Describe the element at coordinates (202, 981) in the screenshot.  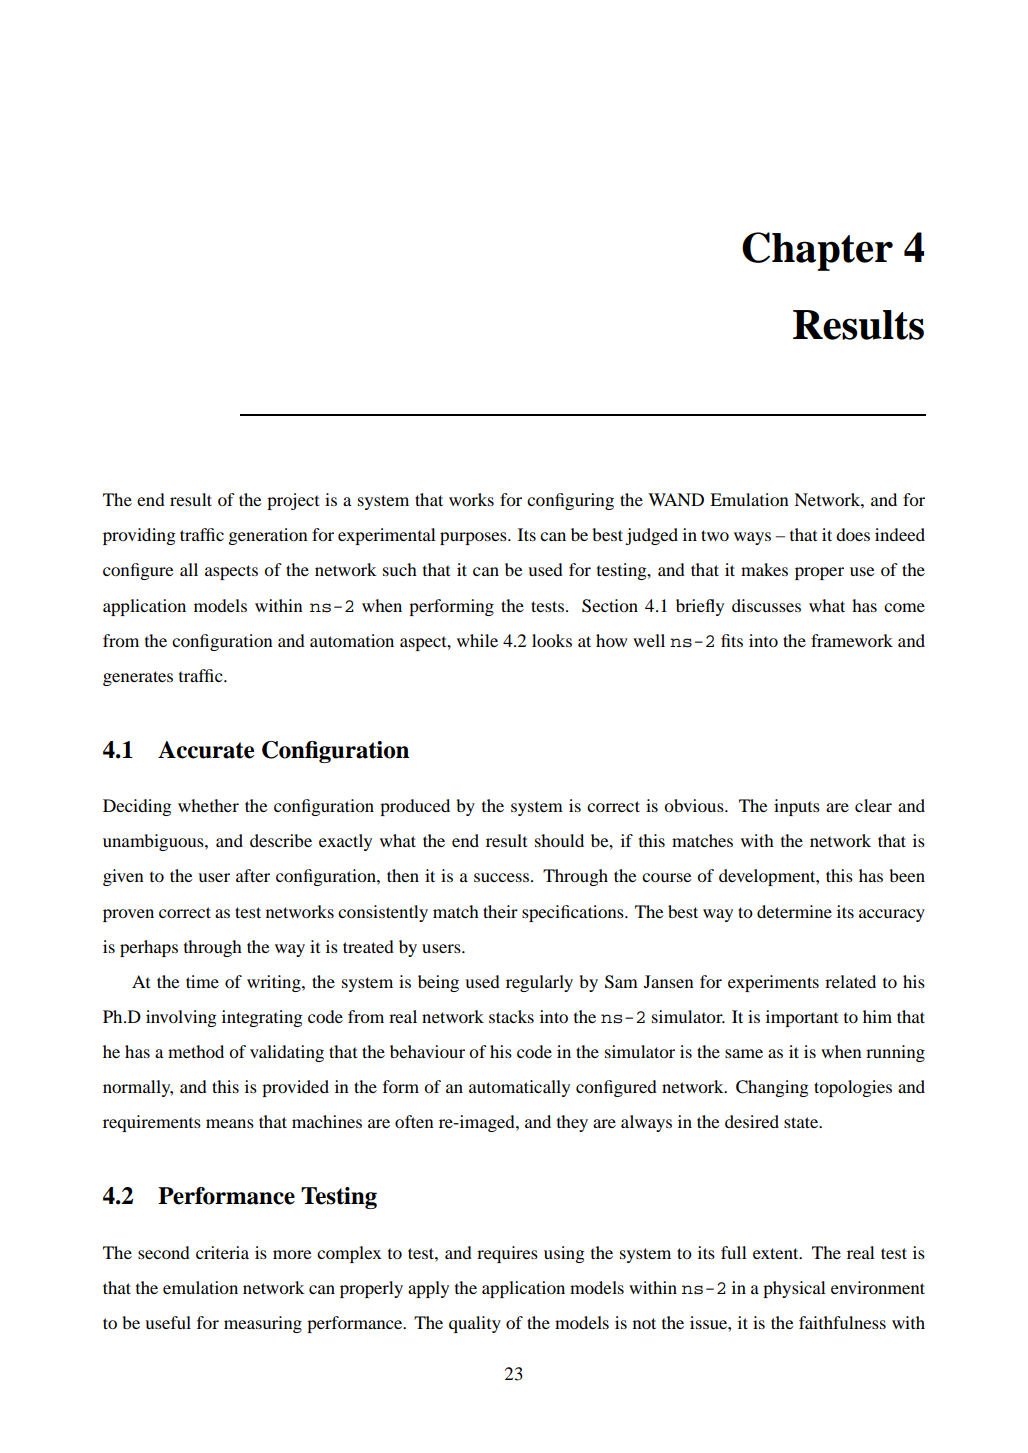
I see `time` at that location.
